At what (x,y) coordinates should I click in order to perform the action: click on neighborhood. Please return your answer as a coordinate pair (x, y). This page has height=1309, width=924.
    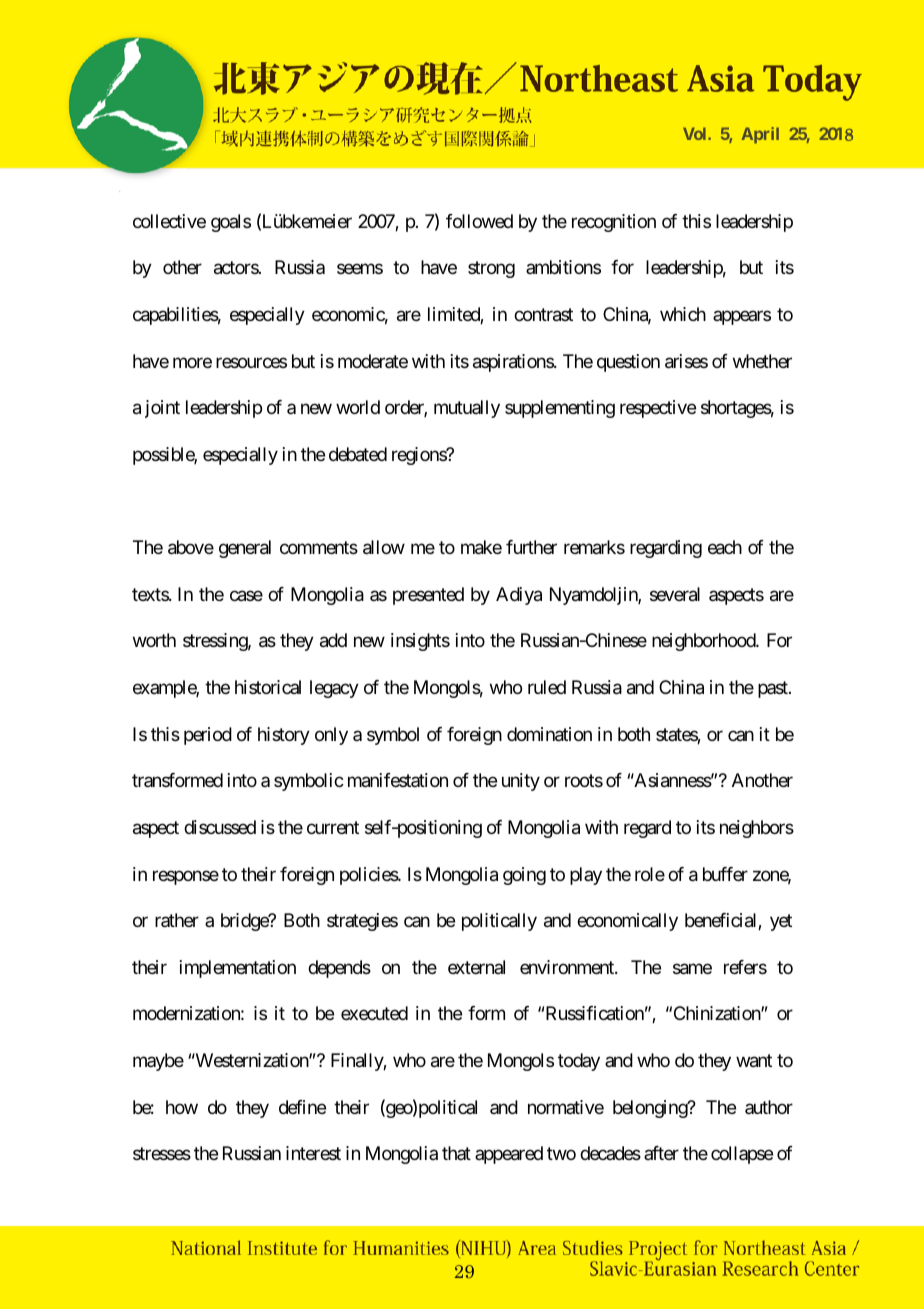
    Looking at the image, I should click on (704, 642).
